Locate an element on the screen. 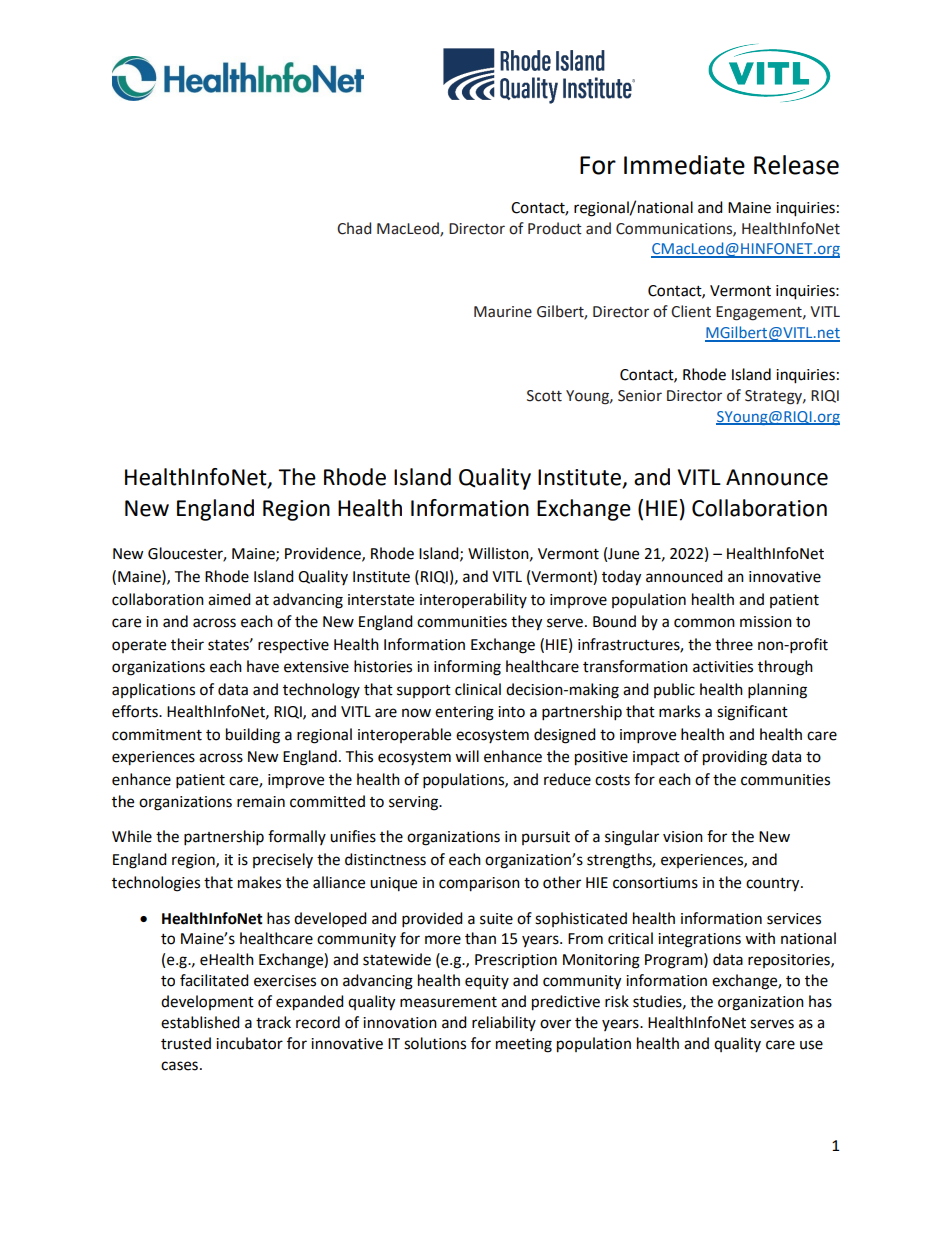 The height and width of the screenshot is (1233, 952). Scott is located at coordinates (544, 396).
